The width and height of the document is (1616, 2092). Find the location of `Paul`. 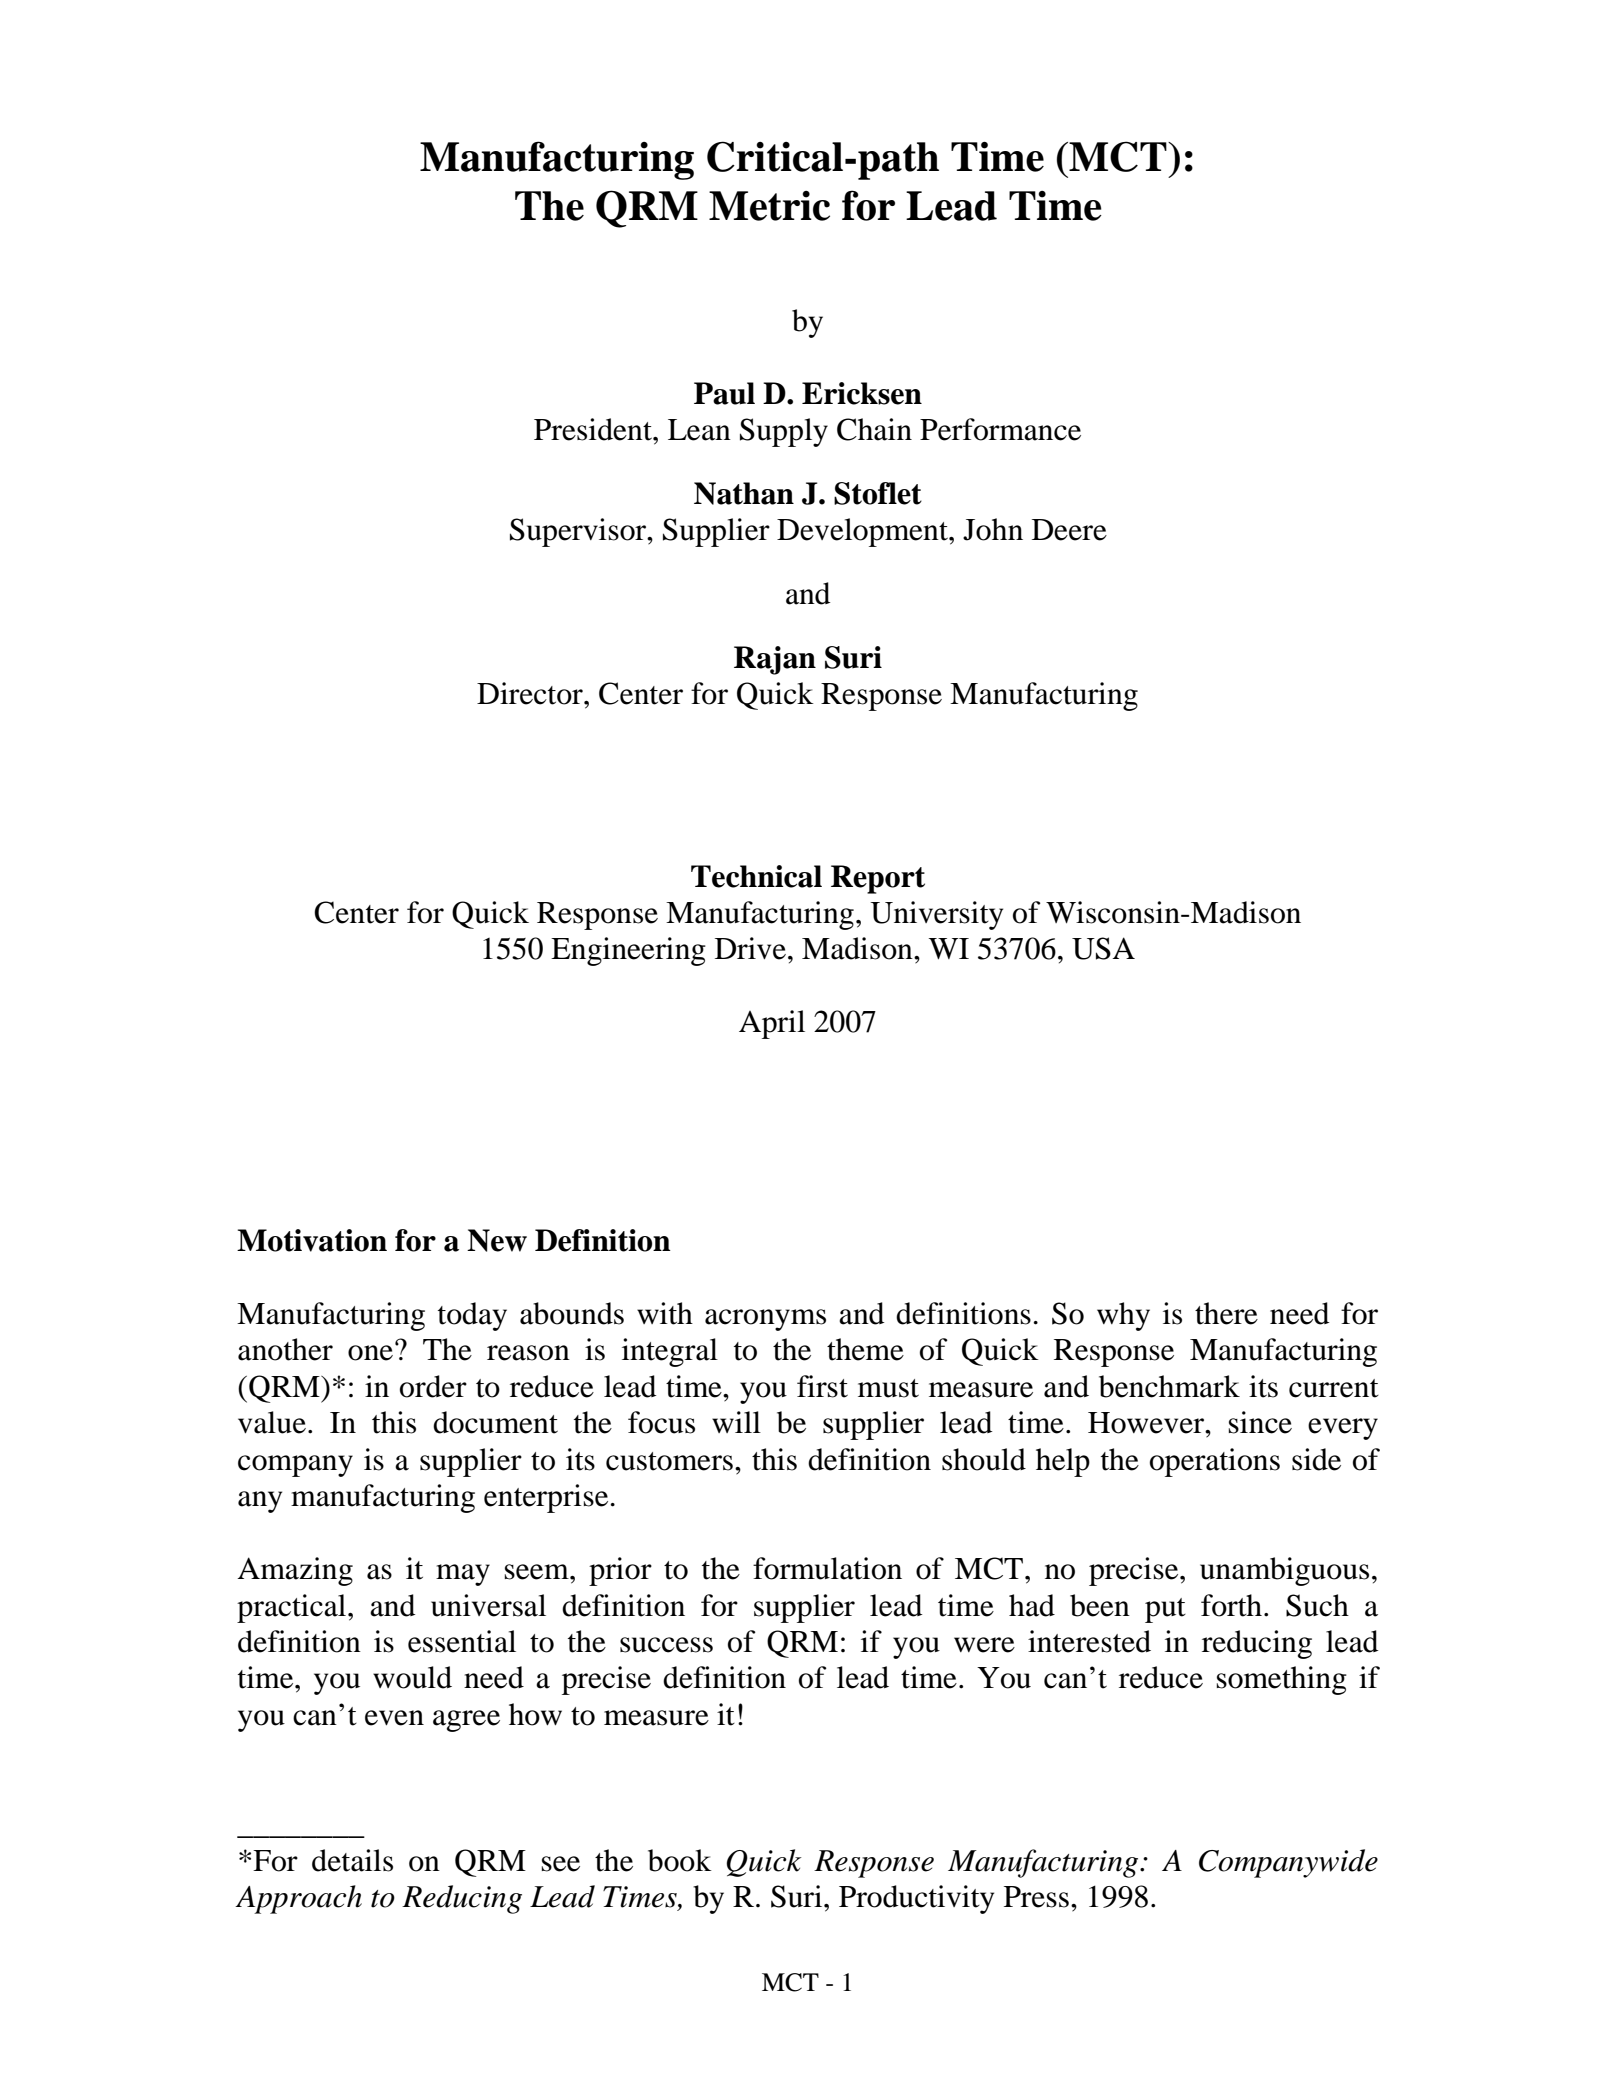

Paul is located at coordinates (724, 393).
